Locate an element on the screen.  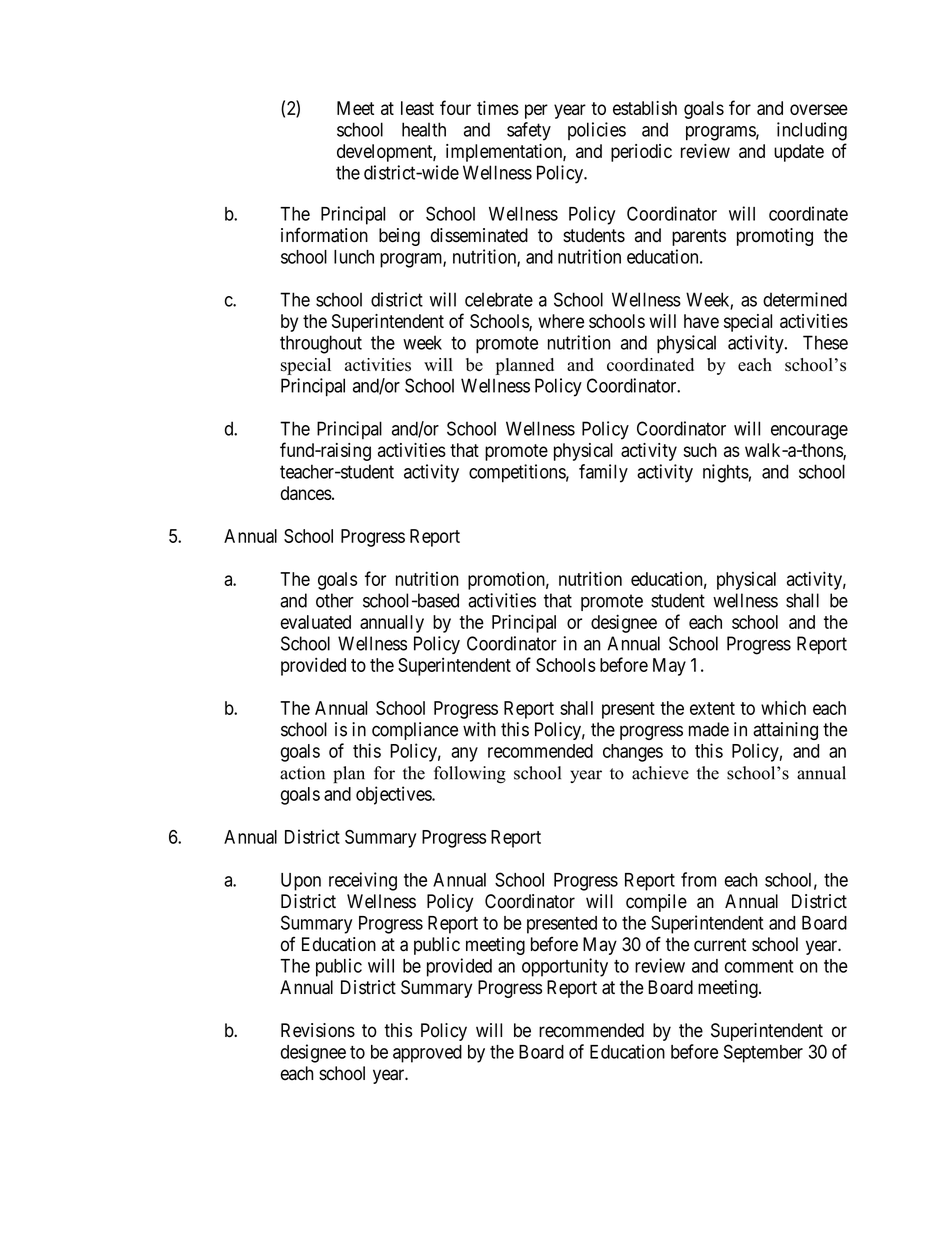
family is located at coordinates (603, 473).
